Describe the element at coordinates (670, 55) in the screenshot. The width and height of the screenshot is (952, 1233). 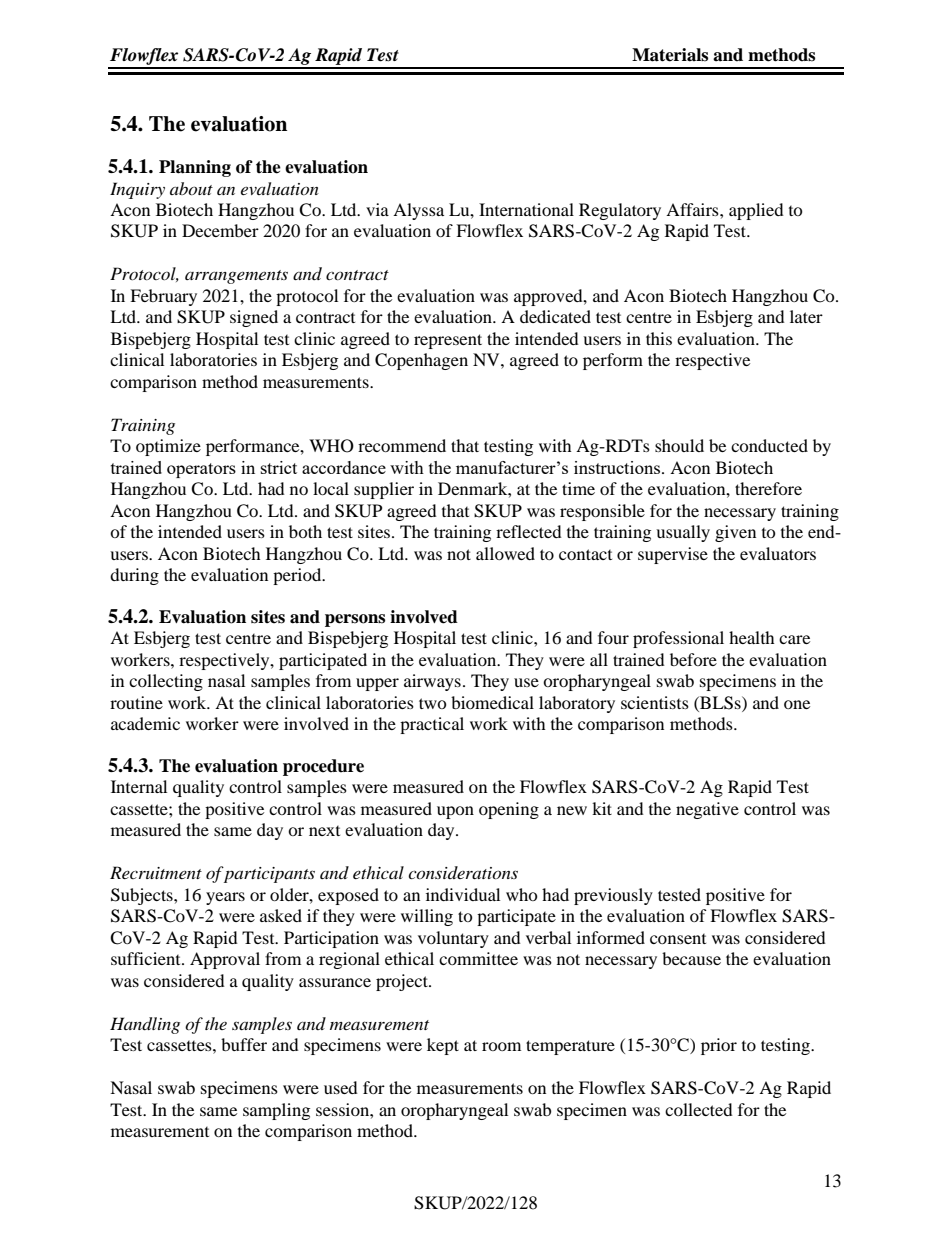
I see `Materials` at that location.
